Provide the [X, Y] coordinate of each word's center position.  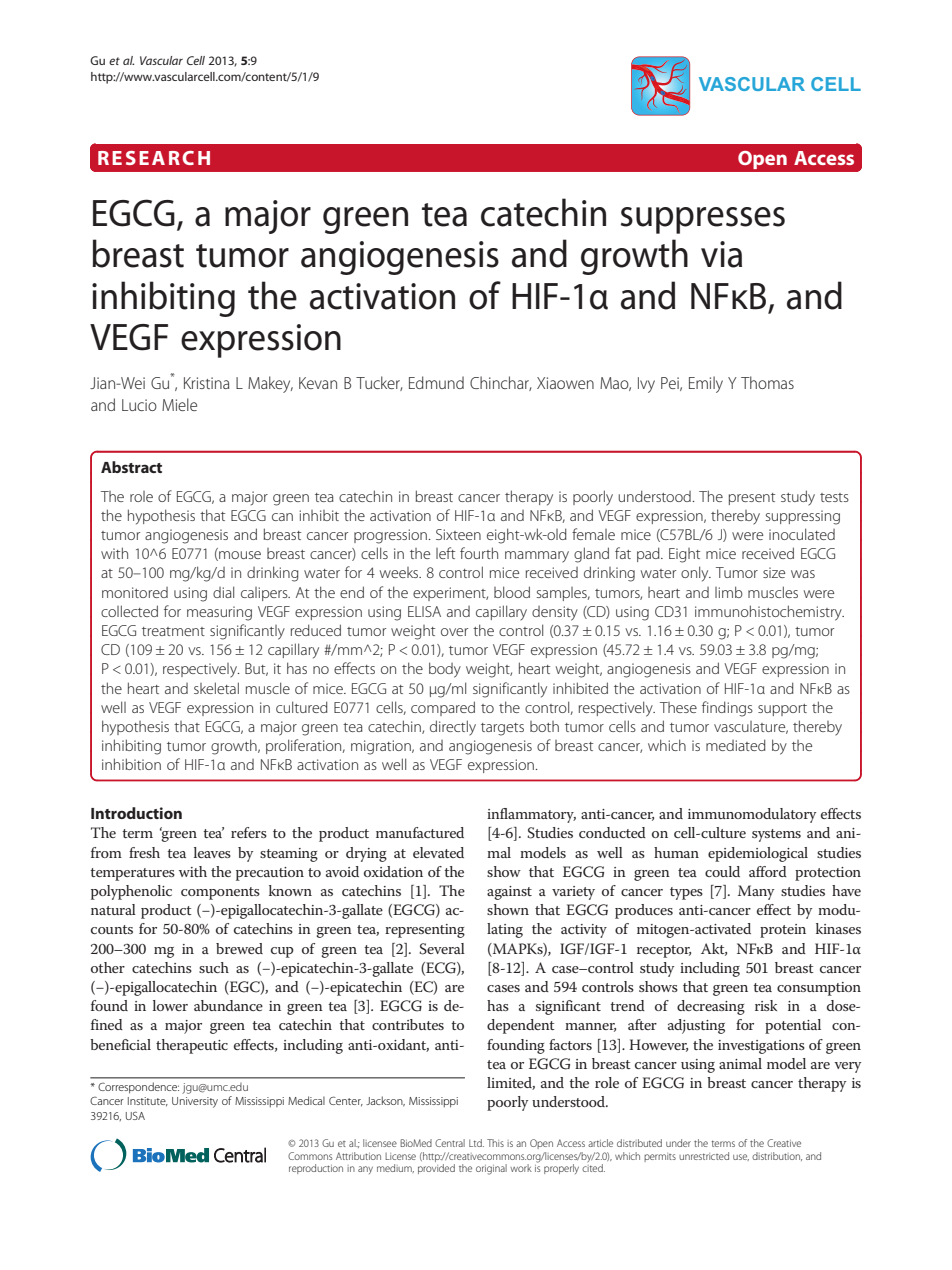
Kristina [206, 383]
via [721, 254]
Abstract [131, 467]
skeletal [216, 688]
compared [443, 708]
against [509, 893]
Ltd [476, 1143]
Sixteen [458, 534]
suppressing [803, 517]
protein [783, 931]
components [220, 893]
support [782, 710]
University [195, 1102]
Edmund [436, 382]
